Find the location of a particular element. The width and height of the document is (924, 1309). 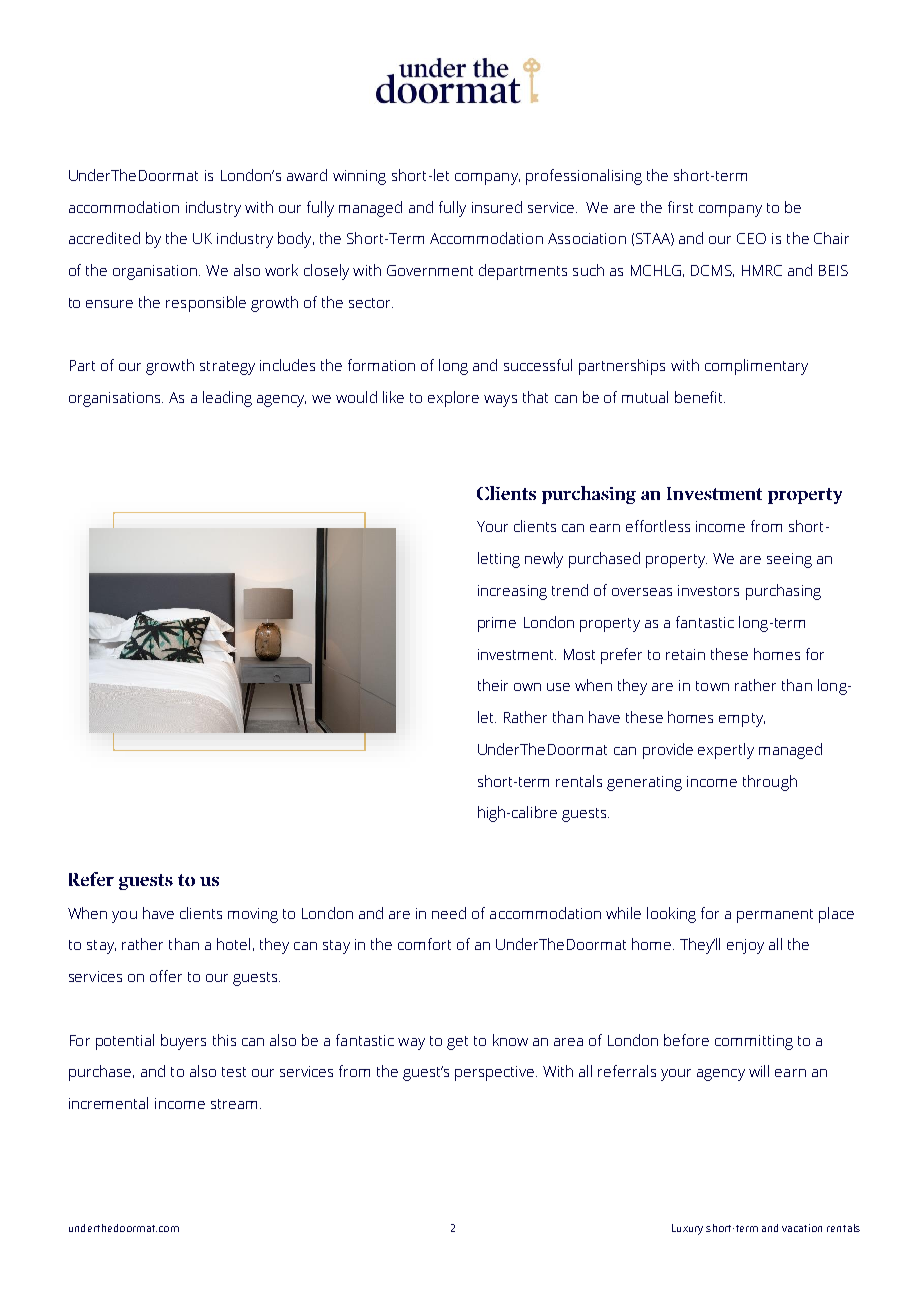

leading is located at coordinates (227, 399).
